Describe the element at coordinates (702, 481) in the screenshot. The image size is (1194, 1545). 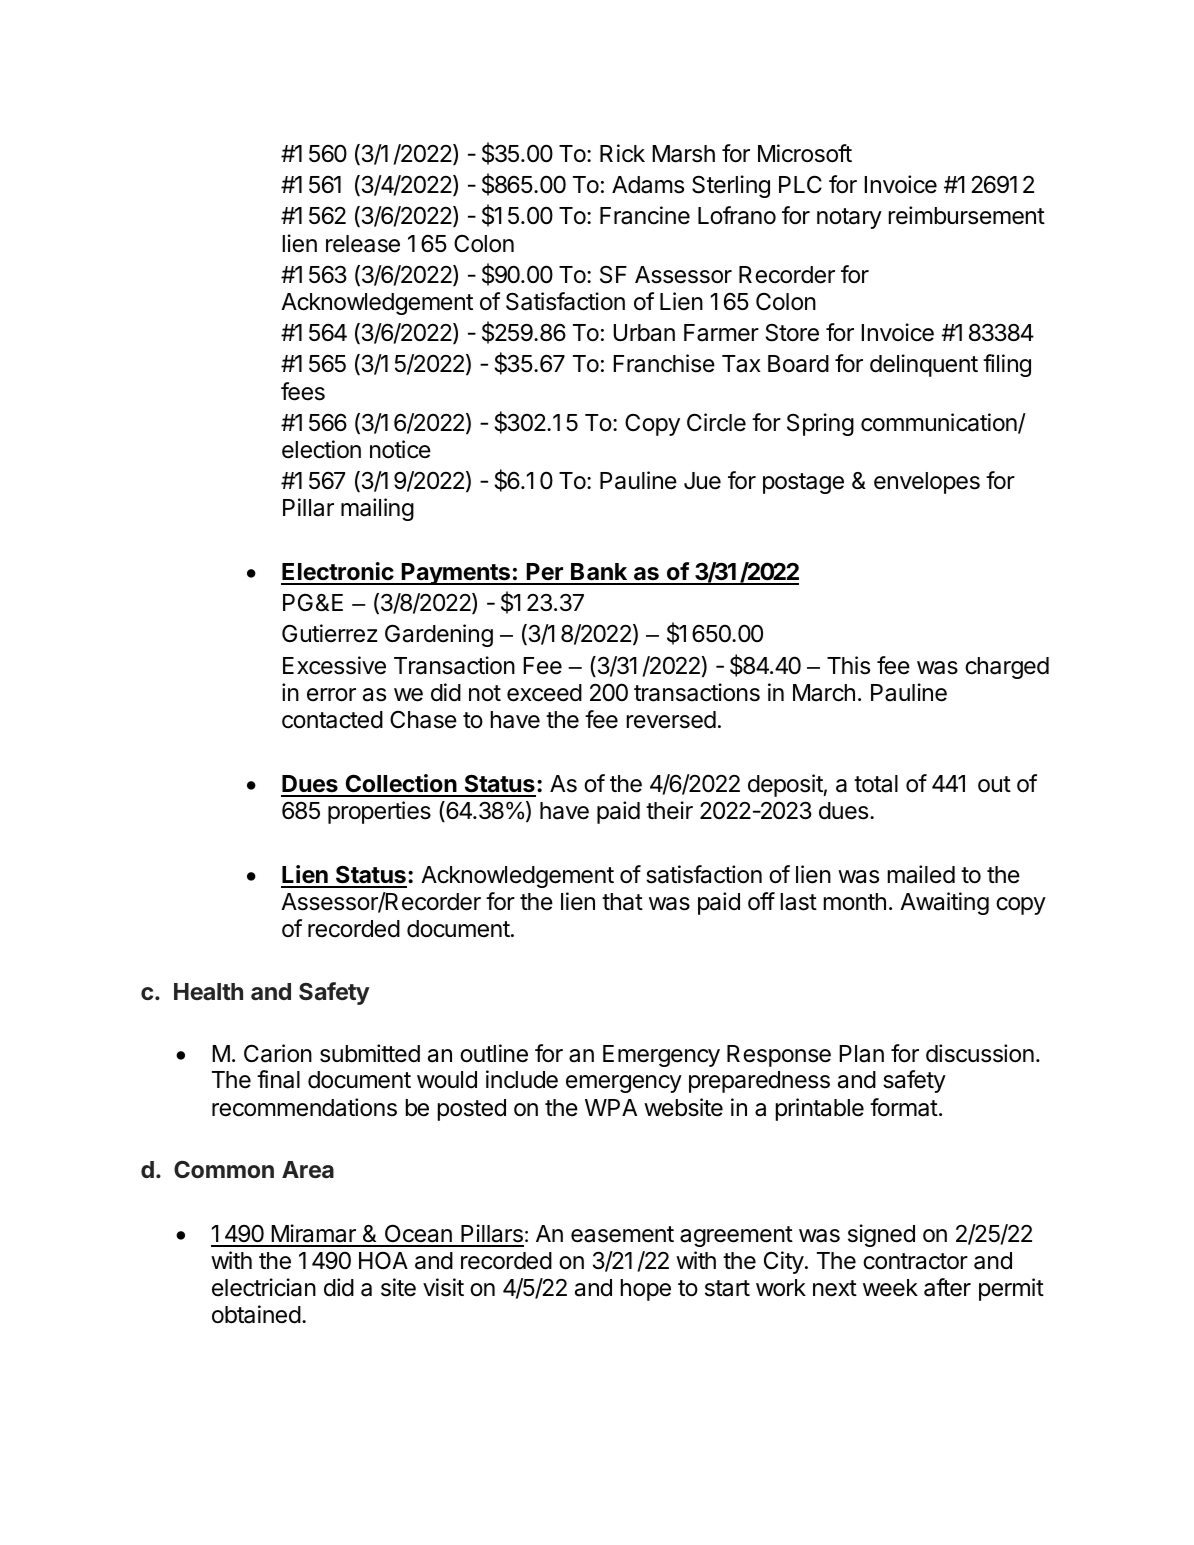
I see `Jue` at that location.
